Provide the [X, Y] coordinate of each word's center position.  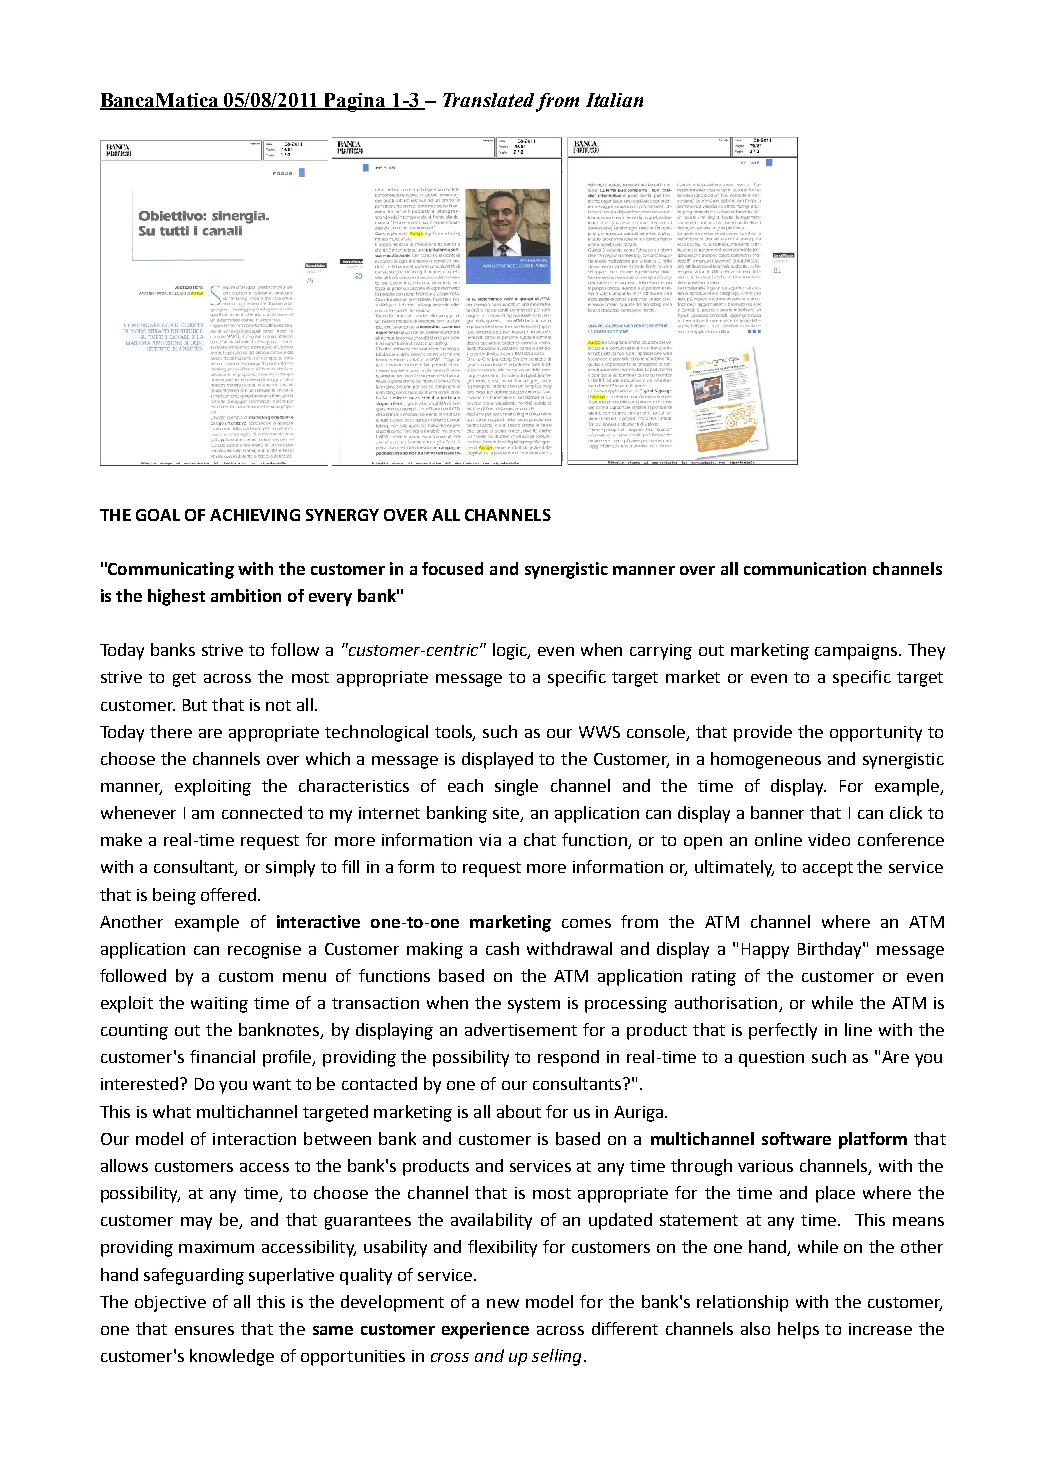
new [503, 1303]
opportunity [876, 734]
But [195, 705]
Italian [614, 100]
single [516, 787]
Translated [488, 100]
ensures [204, 1330]
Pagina [356, 102]
